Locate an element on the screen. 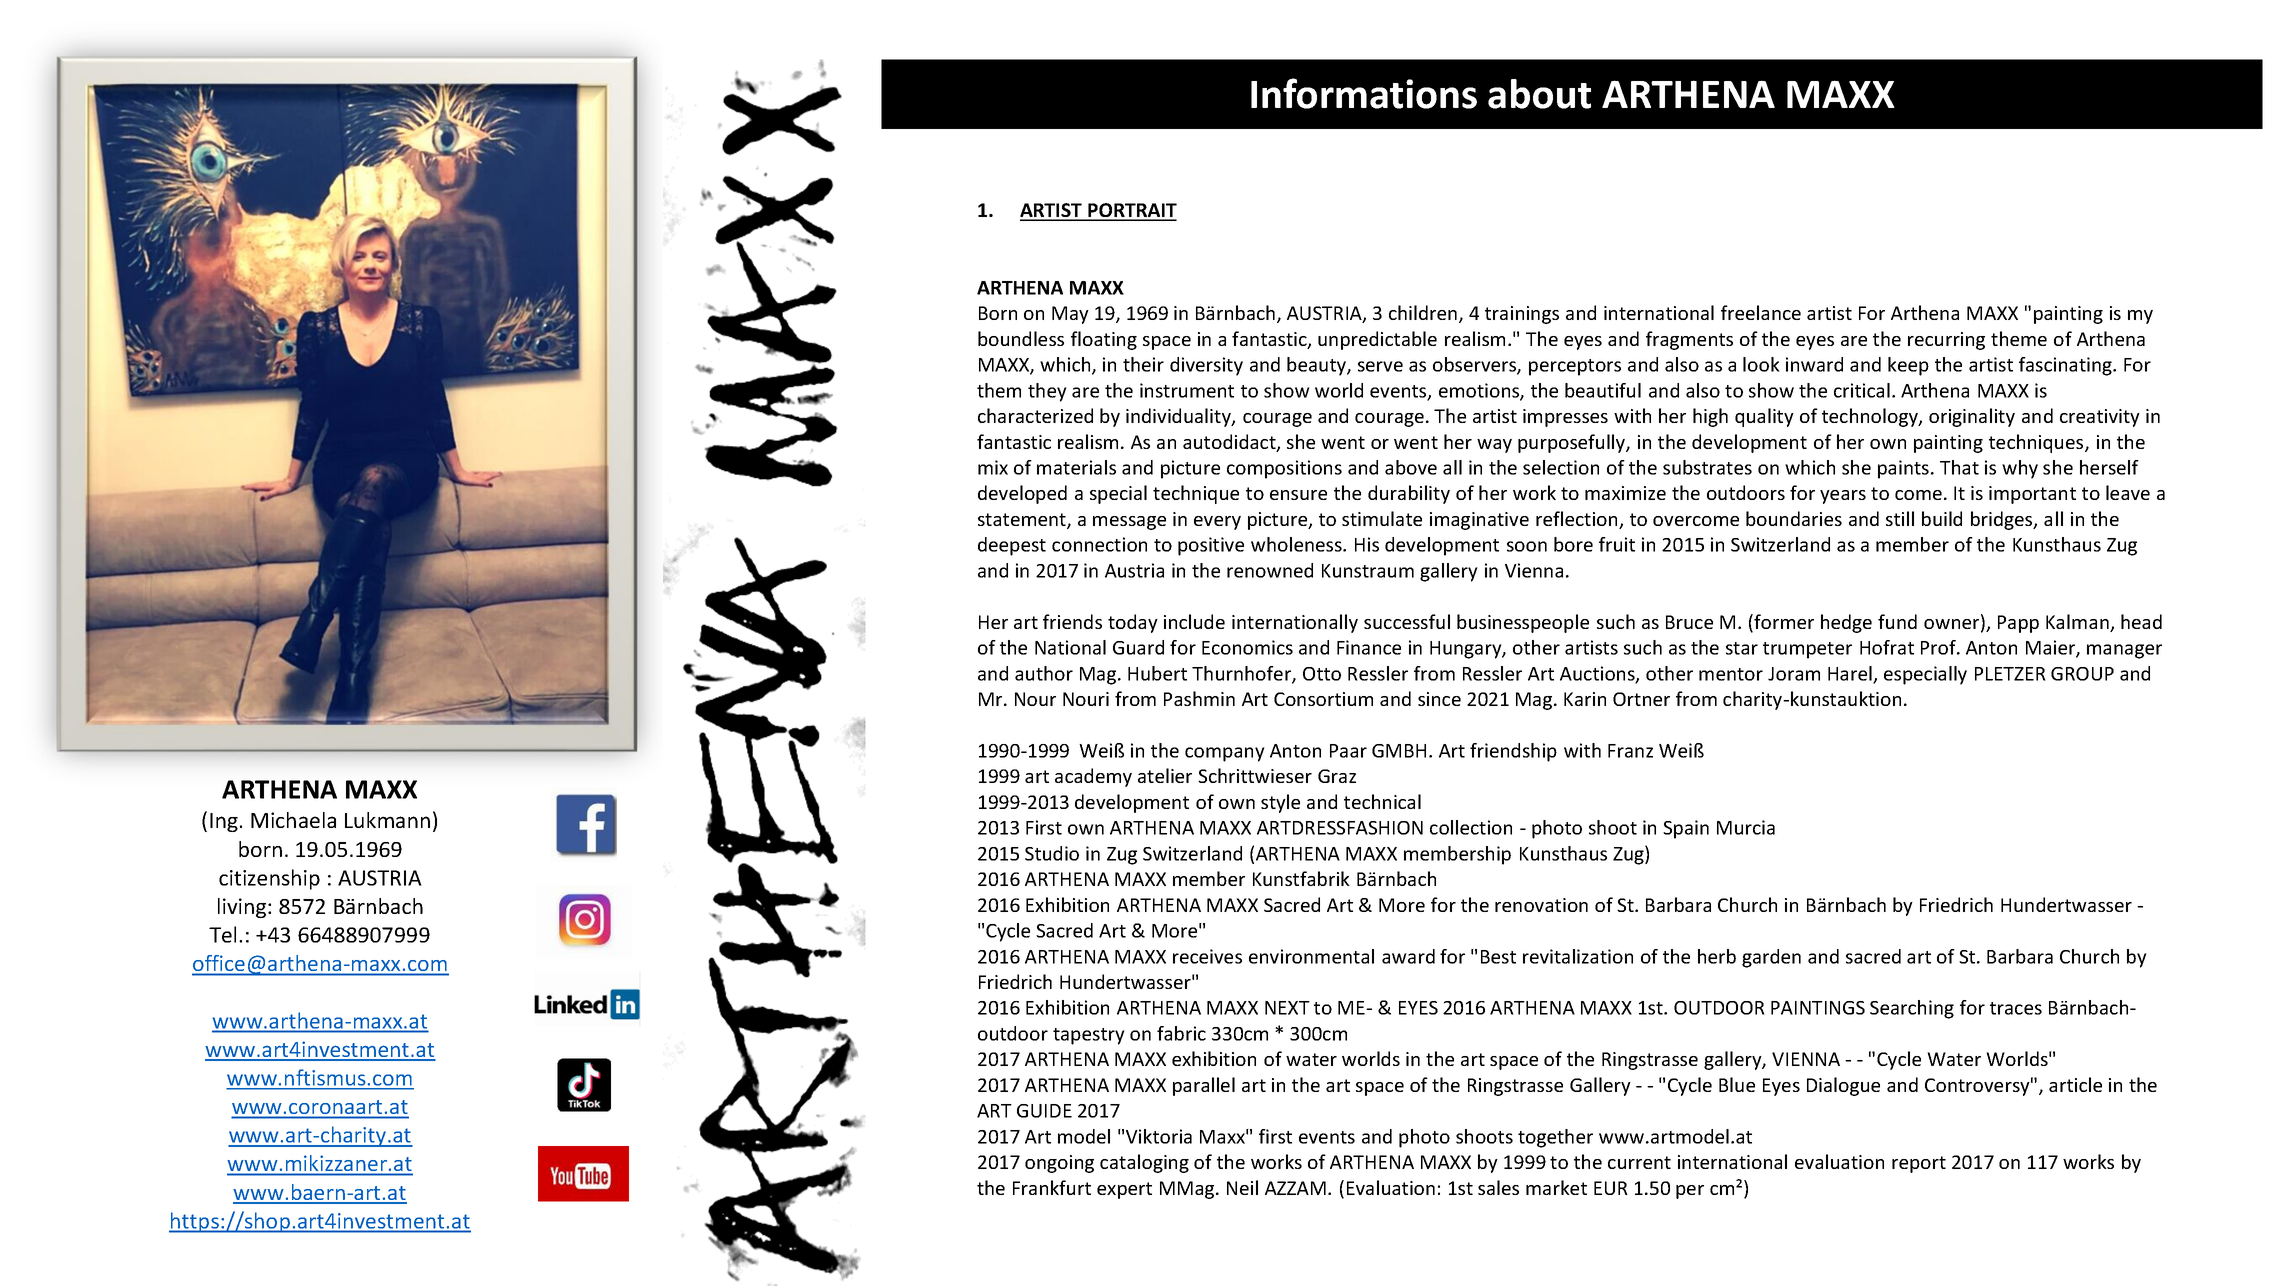 This screenshot has height=1286, width=2286. report is located at coordinates (1919, 1164).
